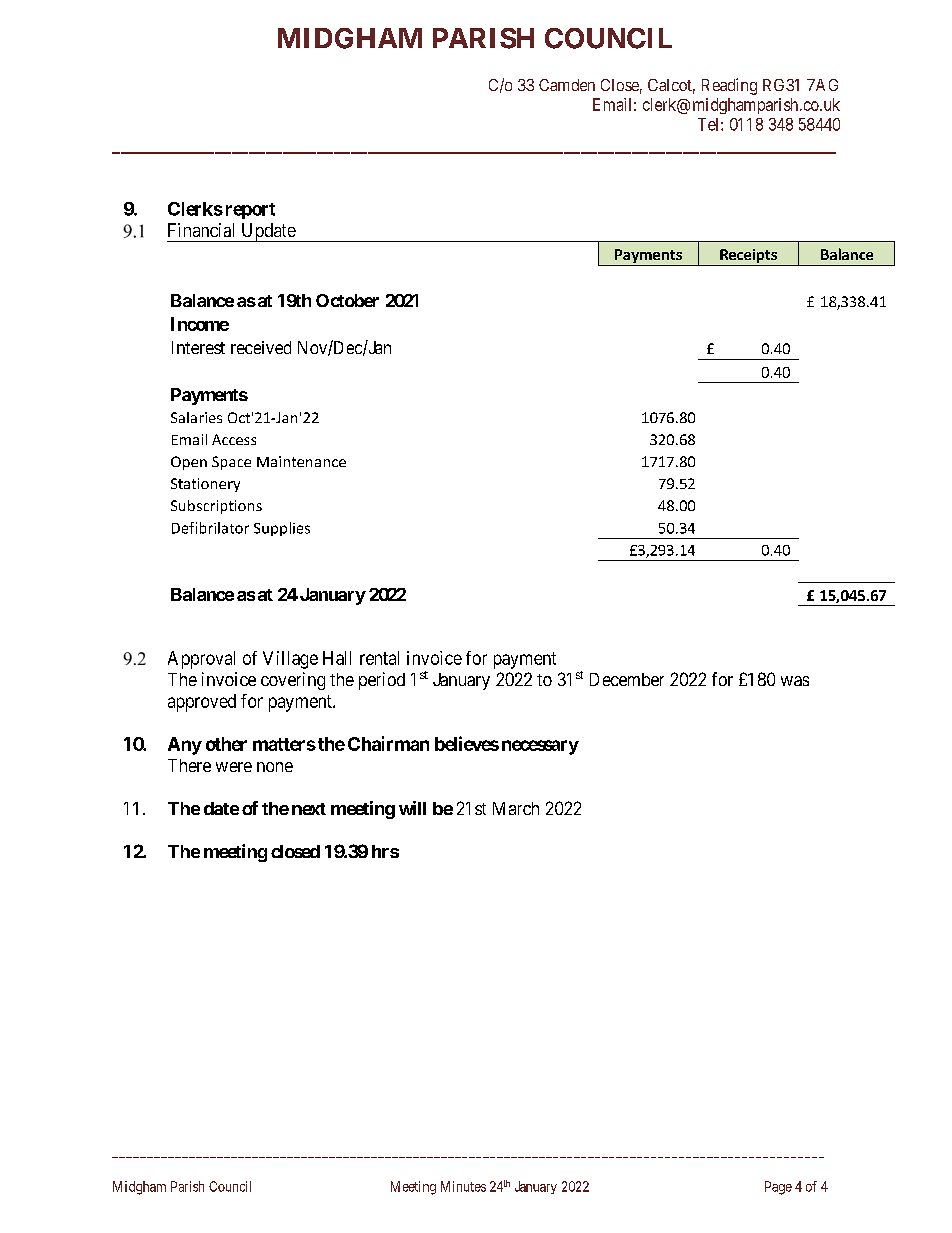 The height and width of the document is (1233, 952). Describe the element at coordinates (516, 808) in the document. I see `March` at that location.
